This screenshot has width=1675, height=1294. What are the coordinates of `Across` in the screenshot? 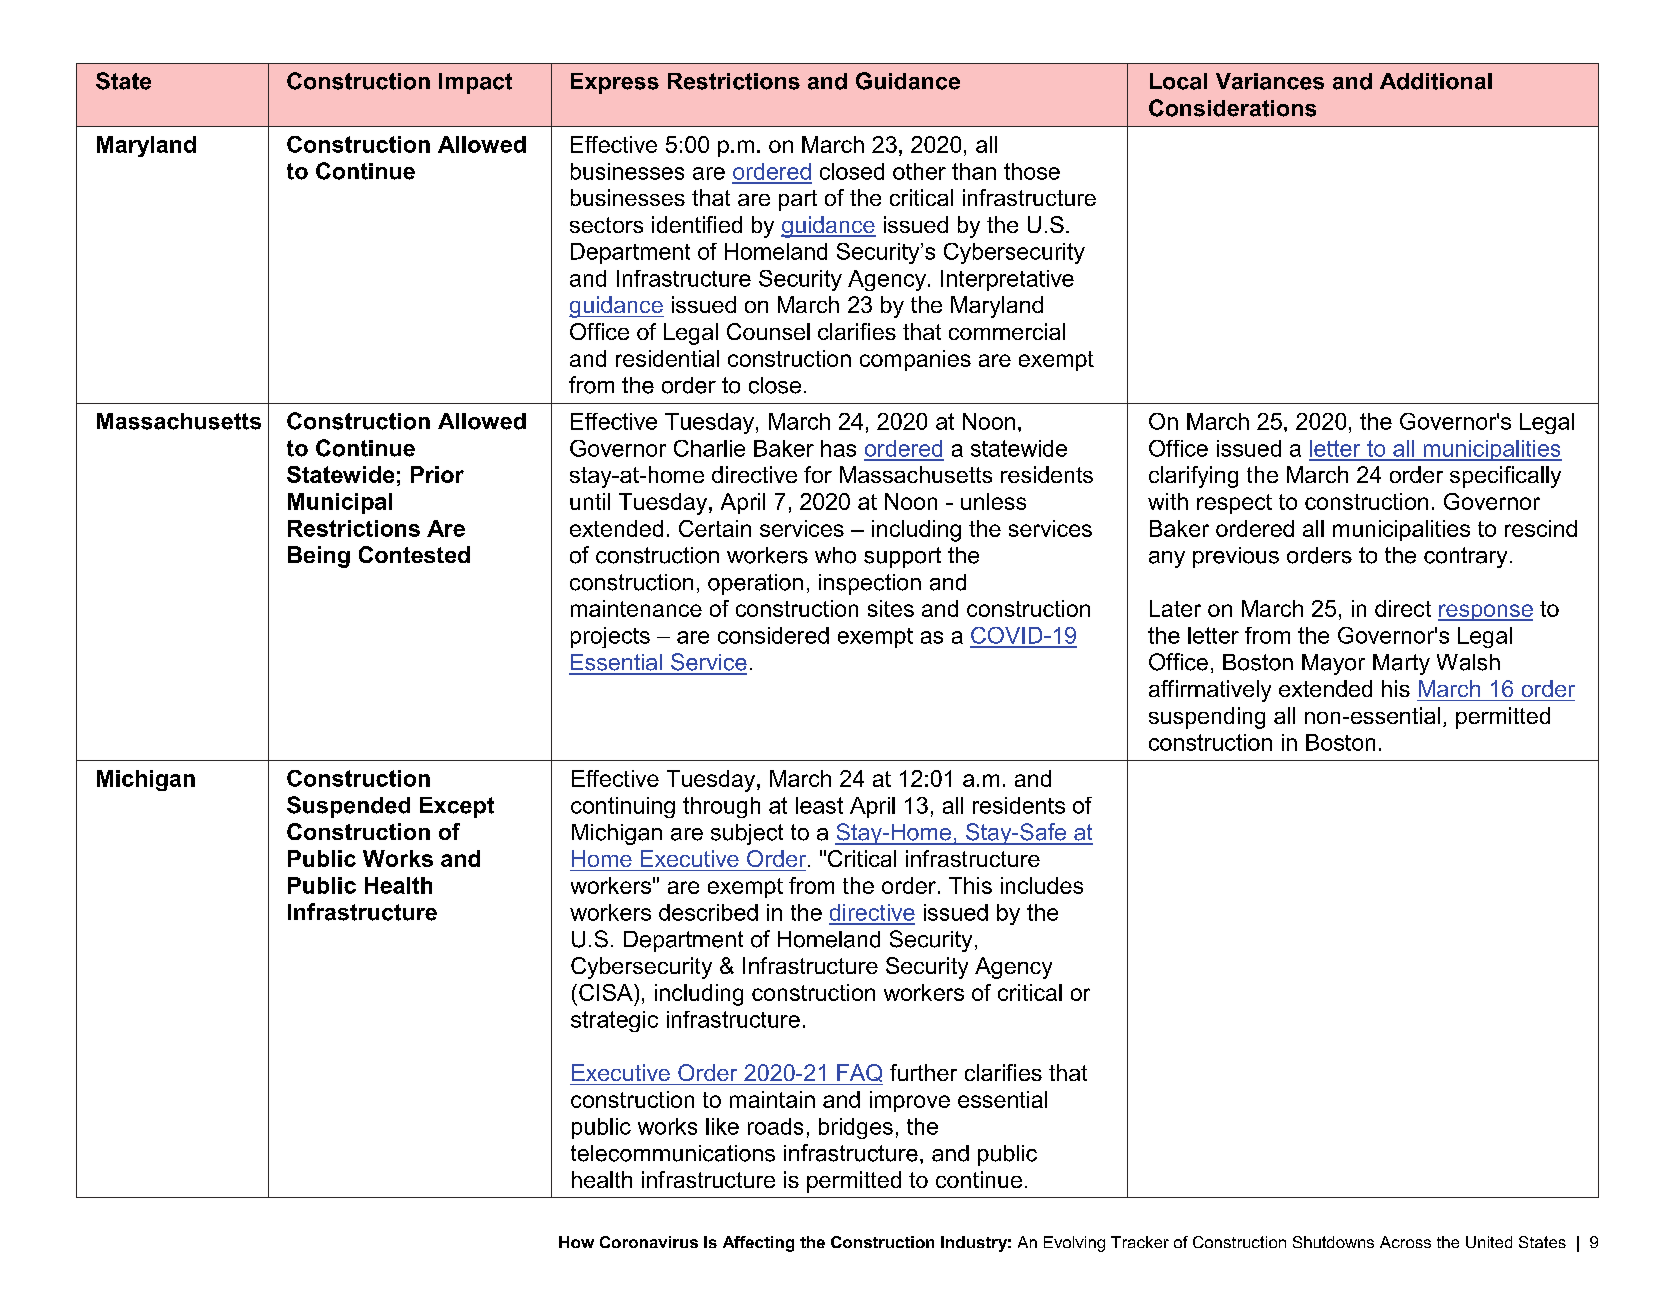 It's located at (1405, 1242).
